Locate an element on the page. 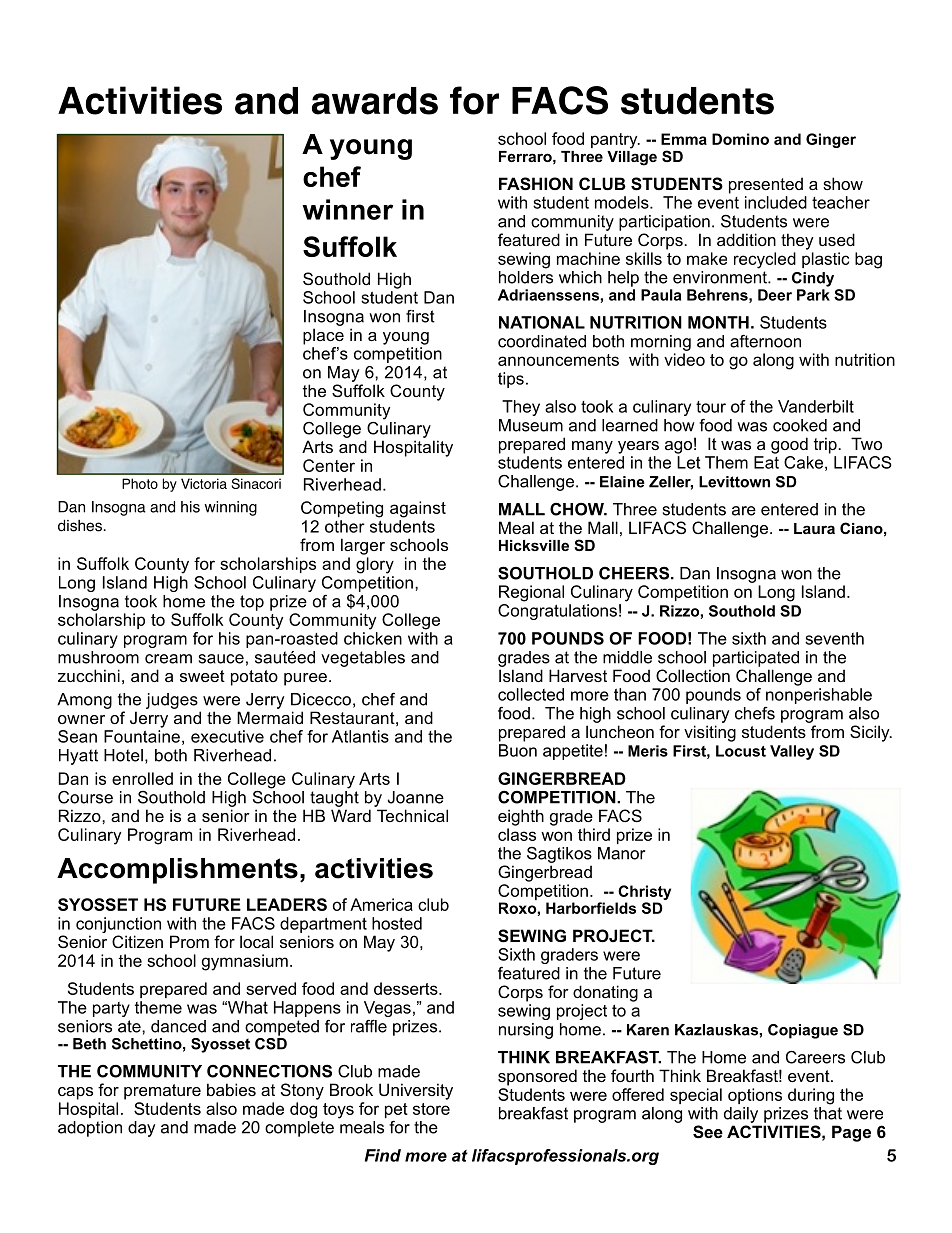 Image resolution: width=952 pixels, height=1233 pixels. Photo is located at coordinates (140, 483).
